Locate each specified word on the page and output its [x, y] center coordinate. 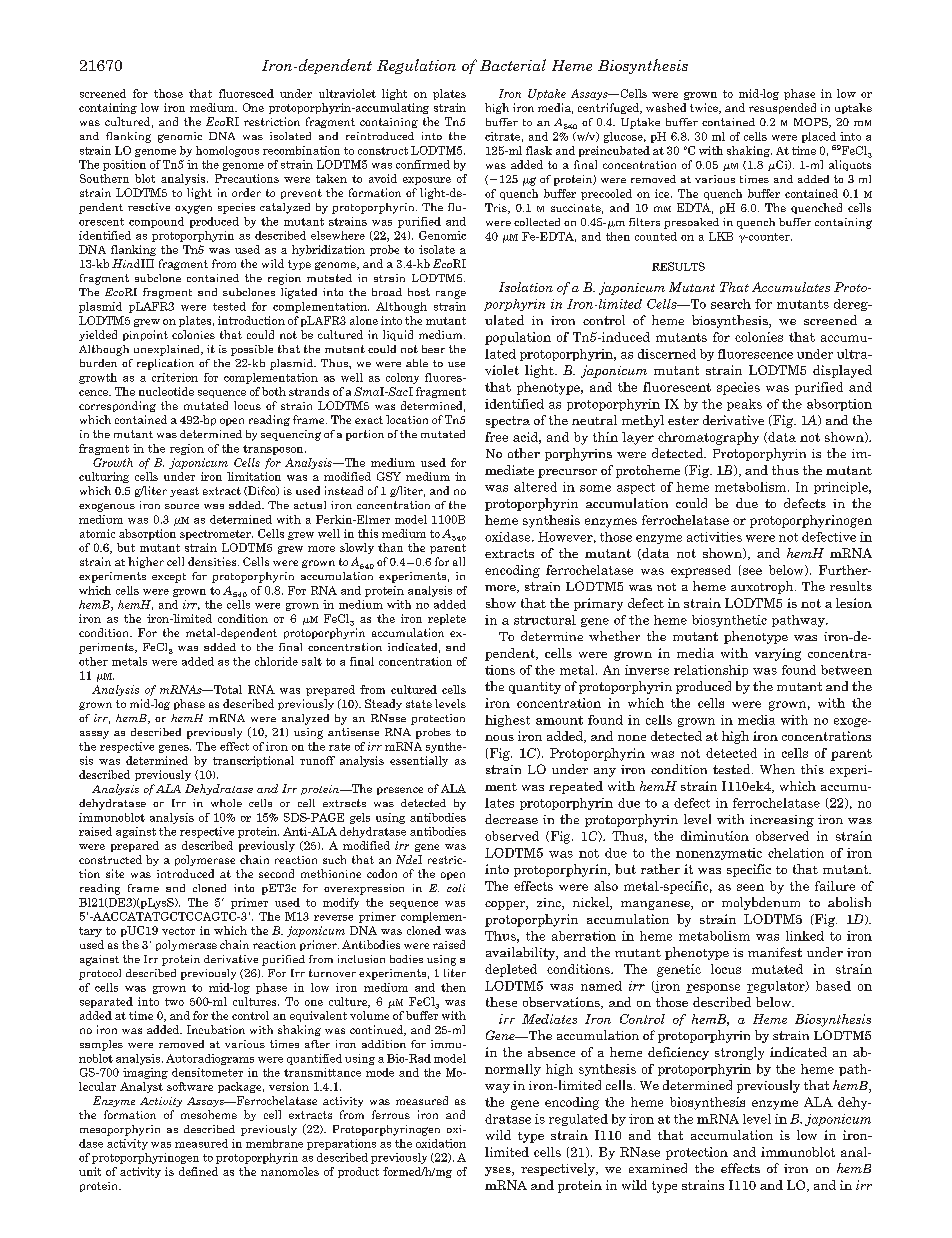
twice [705, 108]
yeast [184, 492]
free [496, 437]
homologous [227, 151]
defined [198, 1171]
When [777, 769]
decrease [511, 819]
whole [226, 803]
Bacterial [513, 65]
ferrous [391, 1114]
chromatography [708, 438]
